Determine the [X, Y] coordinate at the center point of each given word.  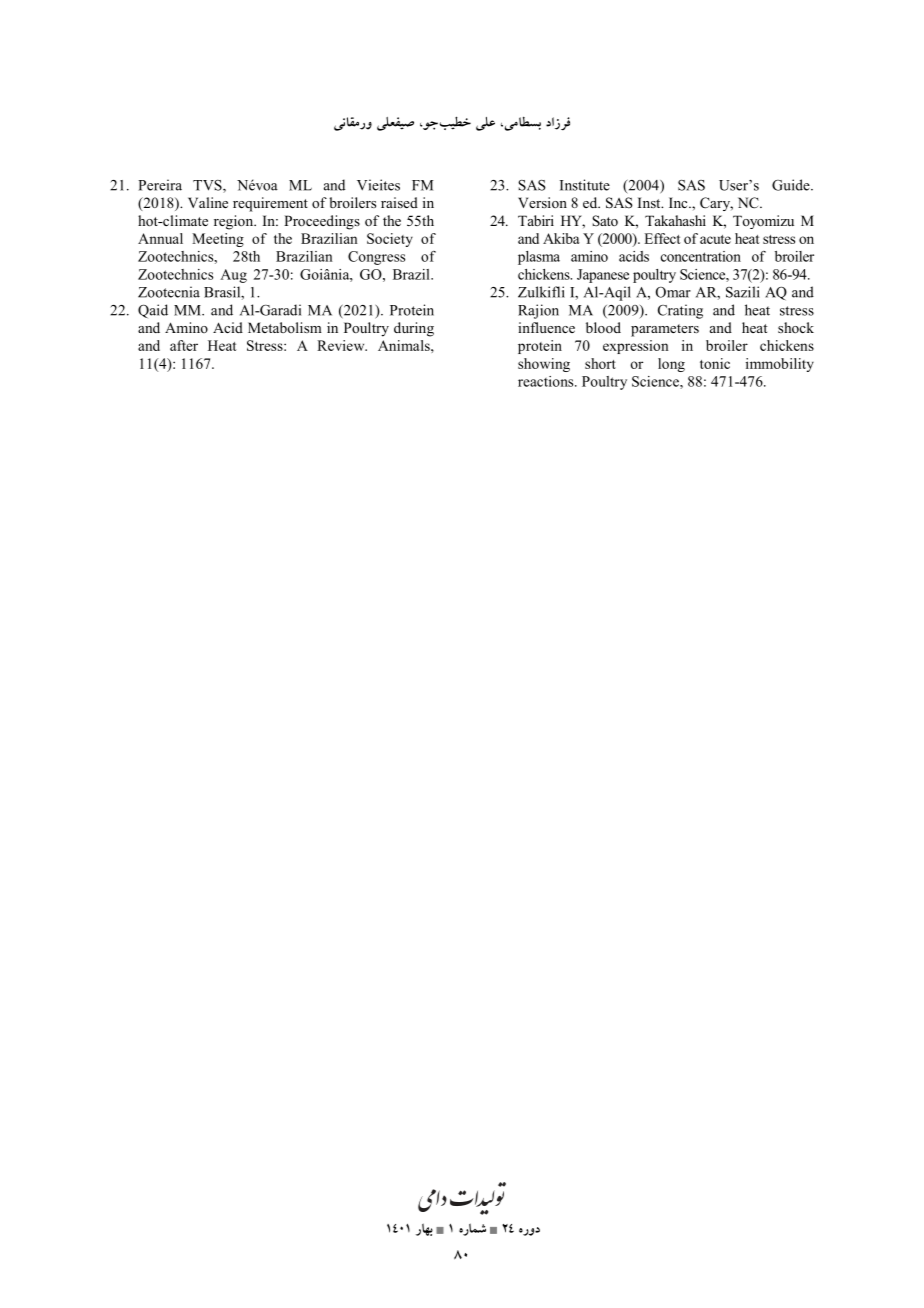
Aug [233, 276]
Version [542, 202]
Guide [792, 185]
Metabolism [285, 327]
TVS [208, 186]
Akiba [561, 238]
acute [715, 239]
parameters [665, 330]
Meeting [218, 240]
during [414, 329]
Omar [673, 292]
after [184, 345]
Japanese [603, 276]
